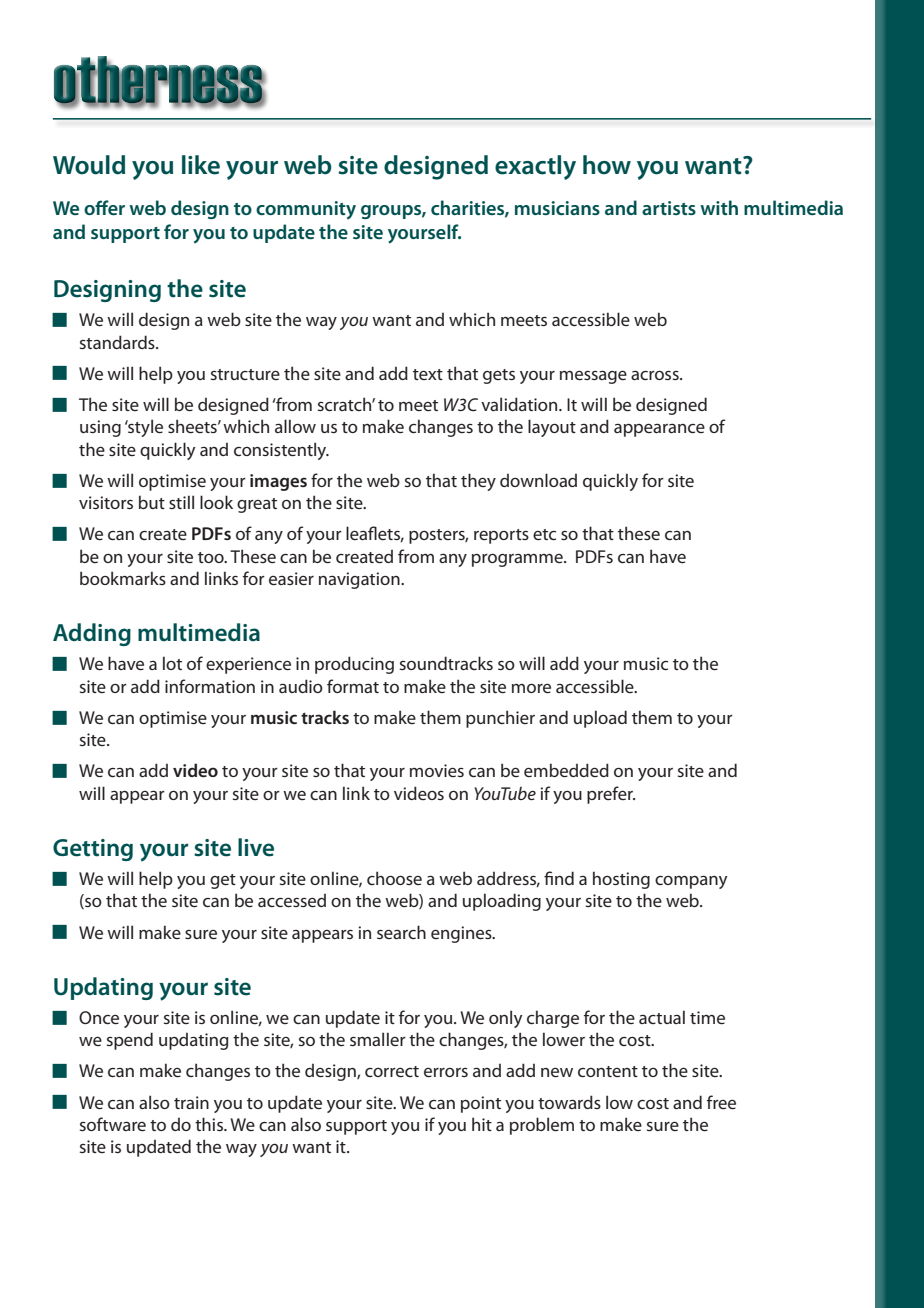 The height and width of the image is (1308, 924). What do you see at coordinates (538, 480) in the image?
I see `download` at bounding box center [538, 480].
